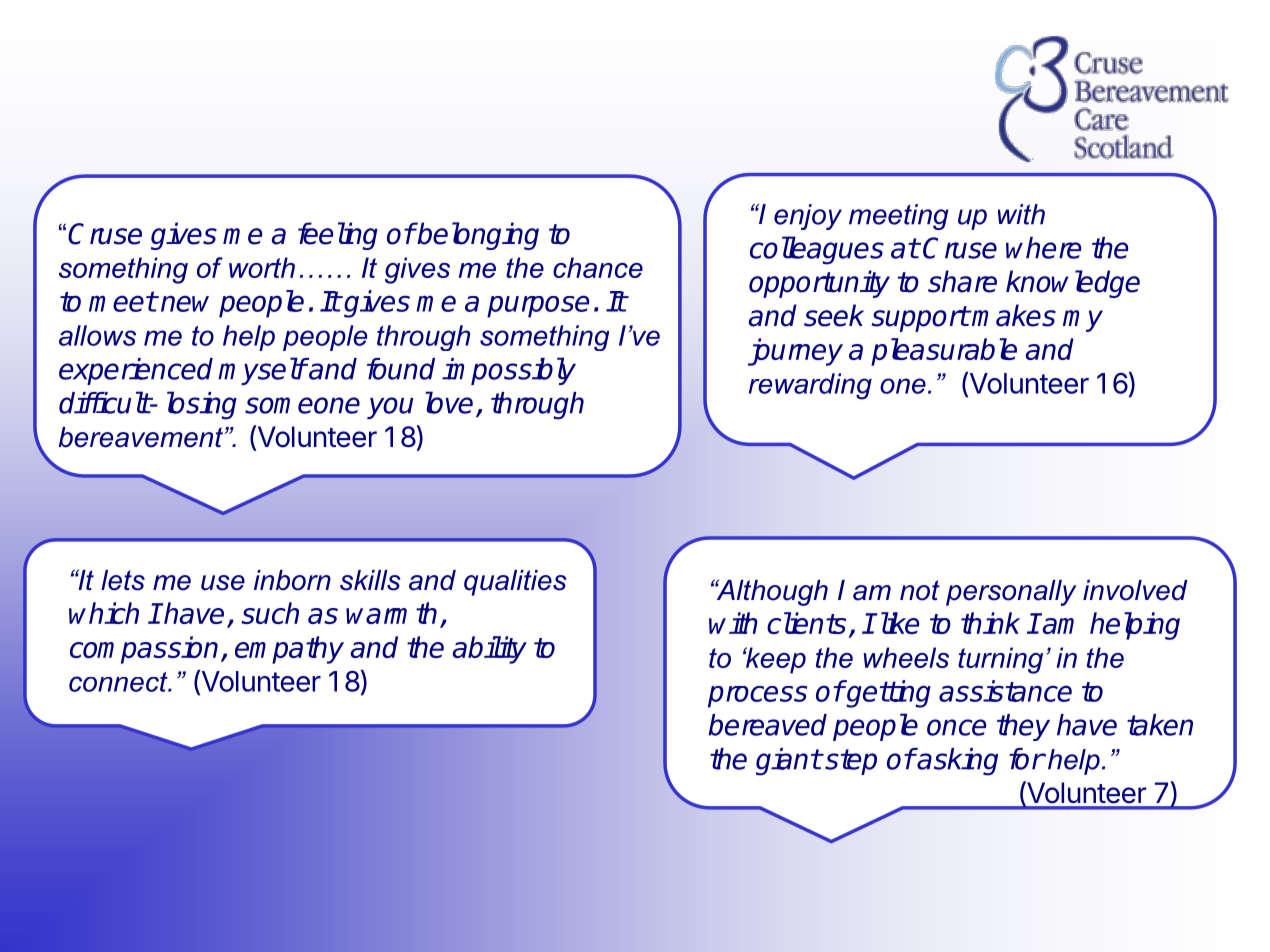 This screenshot has width=1270, height=952. I want to click on chance, so click(598, 267).
